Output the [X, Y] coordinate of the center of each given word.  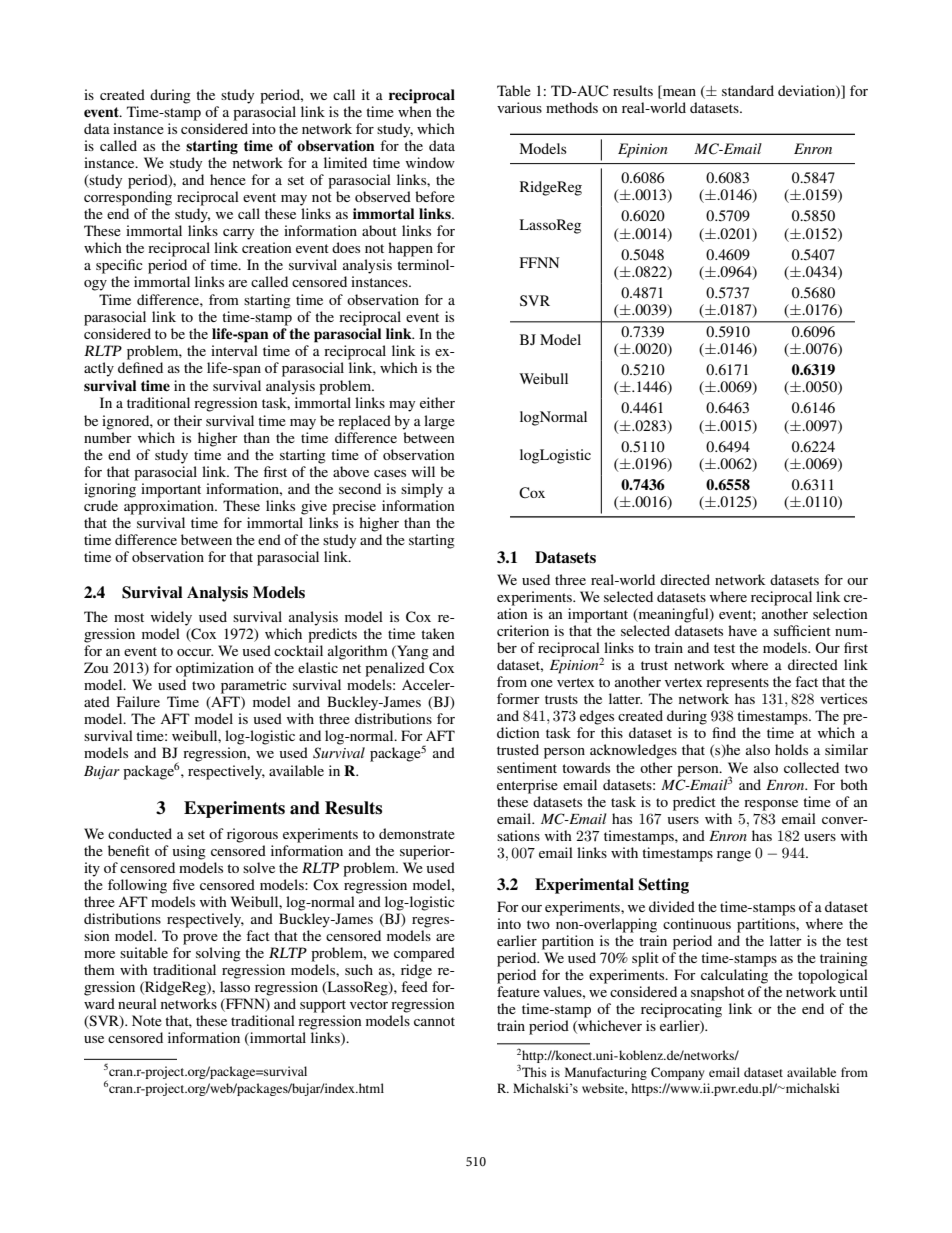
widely [171, 618]
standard [748, 90]
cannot [434, 1021]
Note [147, 1020]
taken [438, 633]
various [519, 107]
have [742, 630]
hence [228, 179]
